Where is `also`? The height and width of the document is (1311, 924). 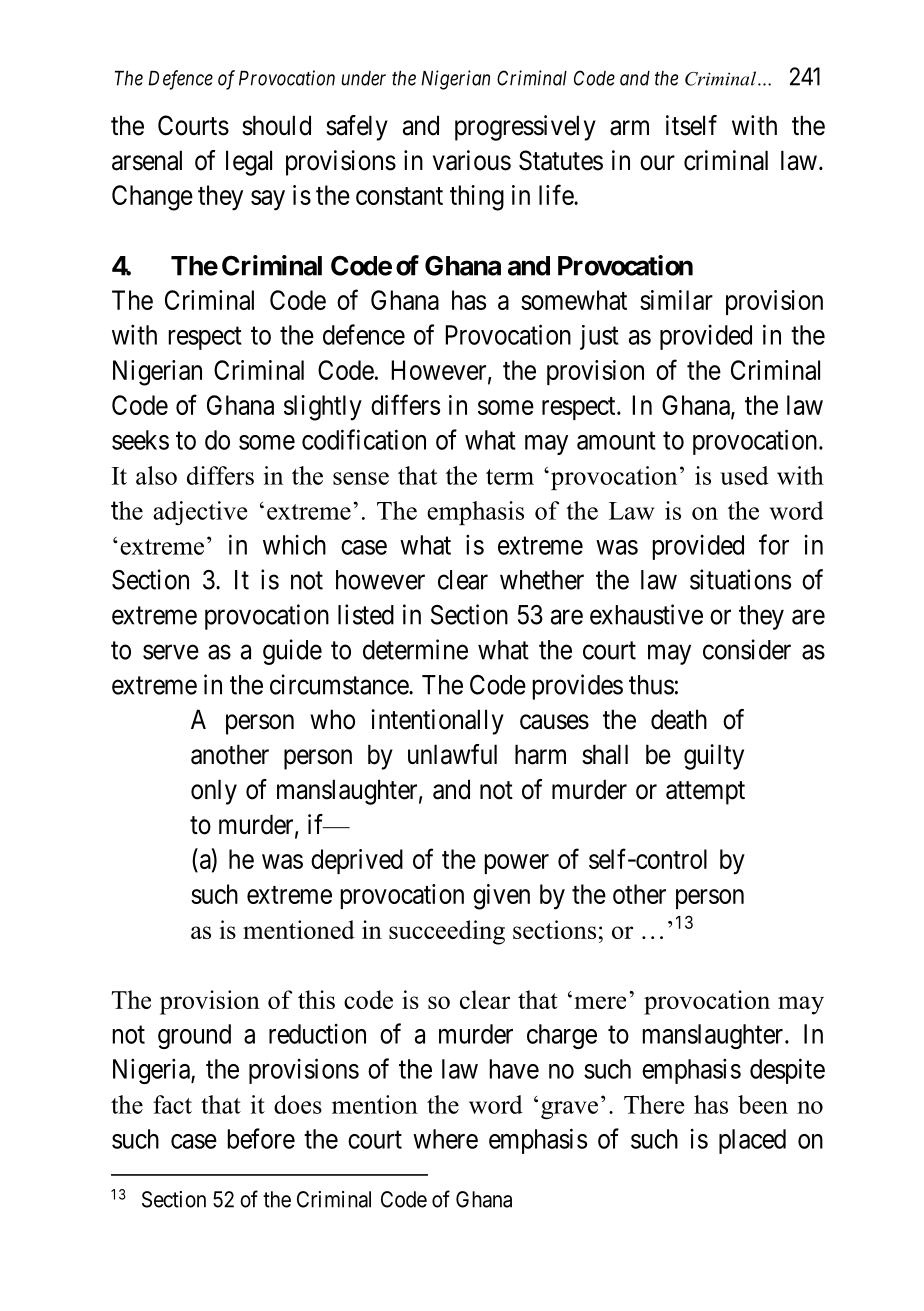
also is located at coordinates (156, 475).
